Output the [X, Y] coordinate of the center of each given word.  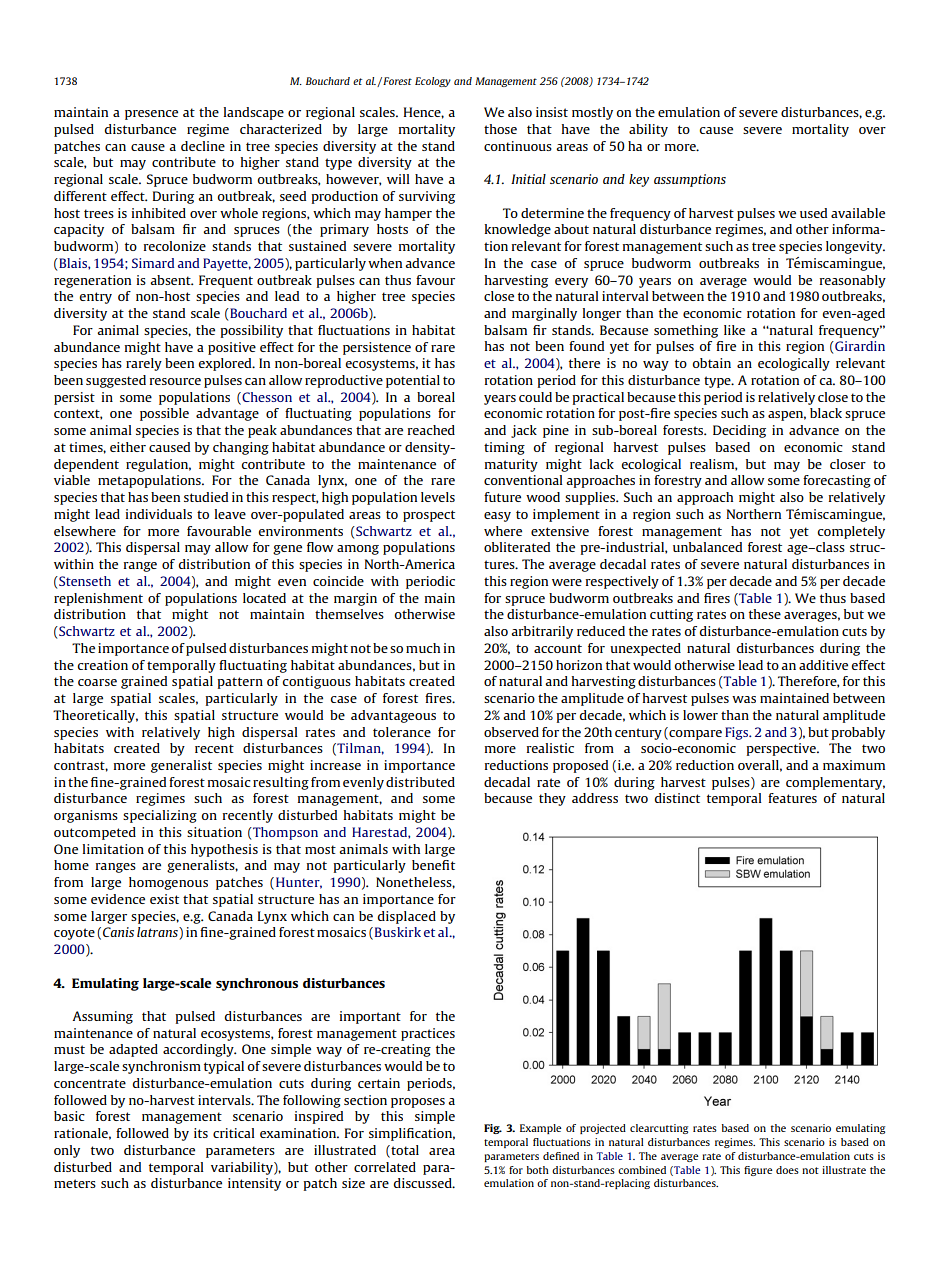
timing [504, 448]
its [201, 1133]
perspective [782, 749]
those [500, 129]
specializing [160, 816]
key [639, 180]
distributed [420, 782]
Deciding [739, 431]
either [128, 447]
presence [151, 115]
